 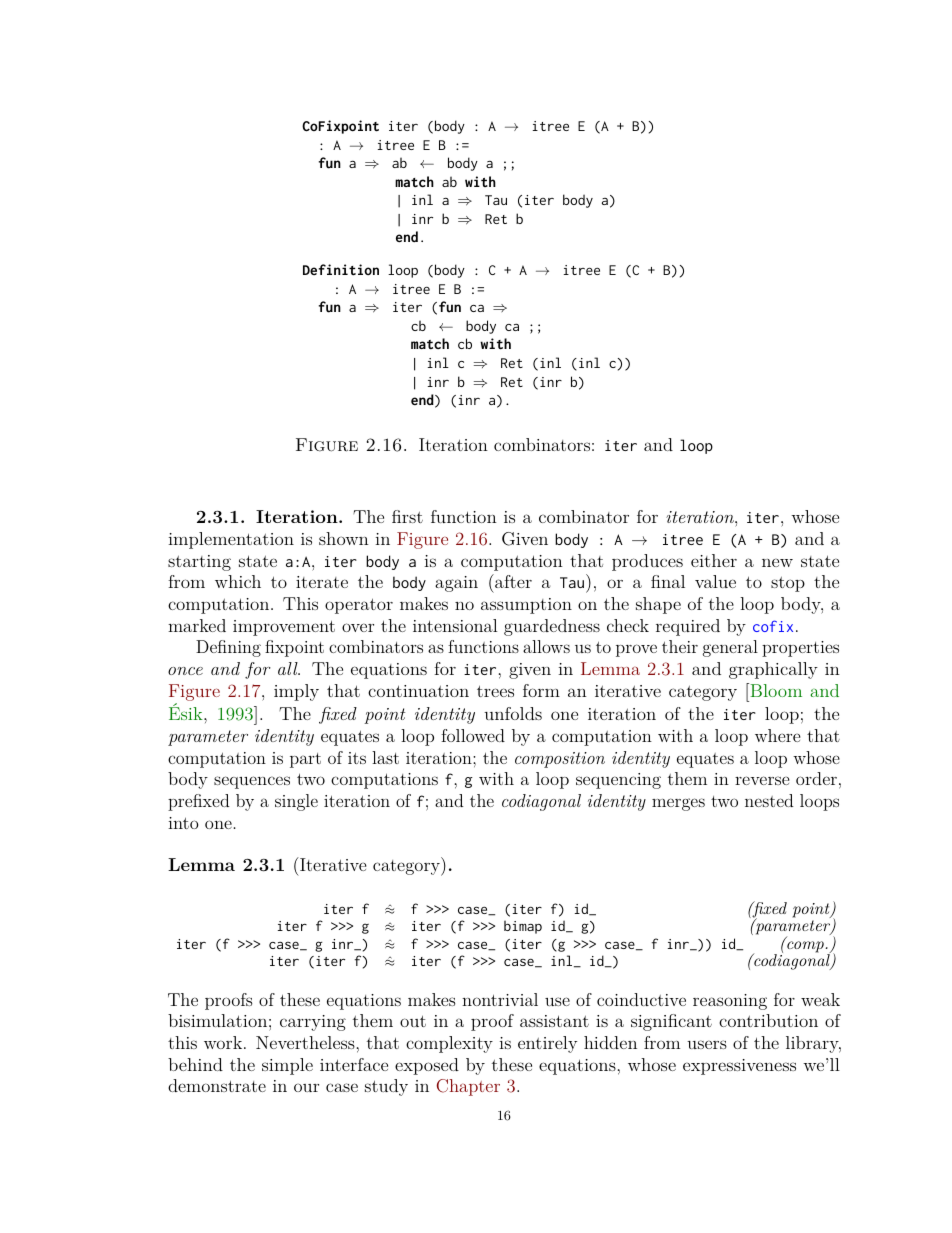 I want to click on simple, so click(x=287, y=1066).
